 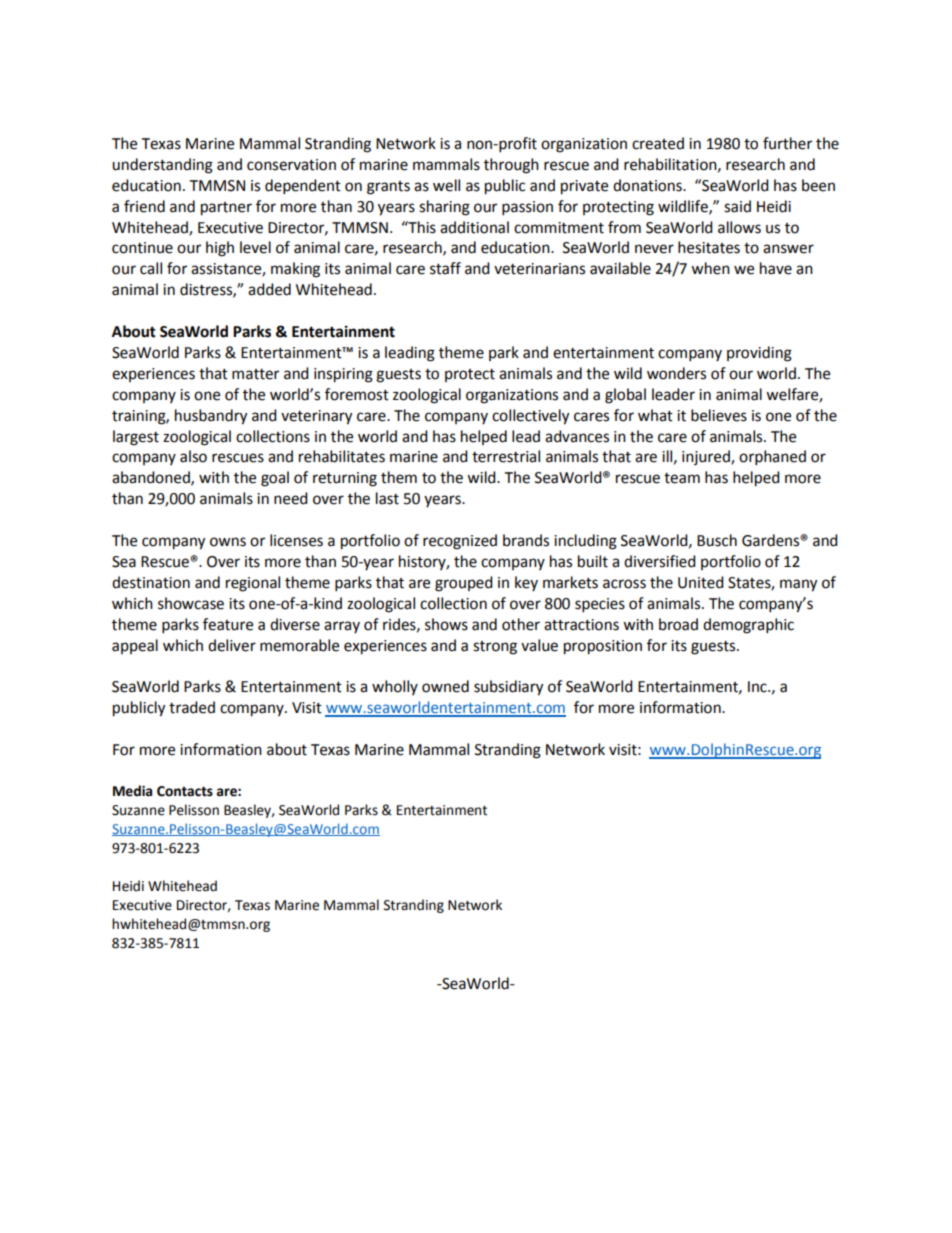 I want to click on also, so click(x=193, y=456).
